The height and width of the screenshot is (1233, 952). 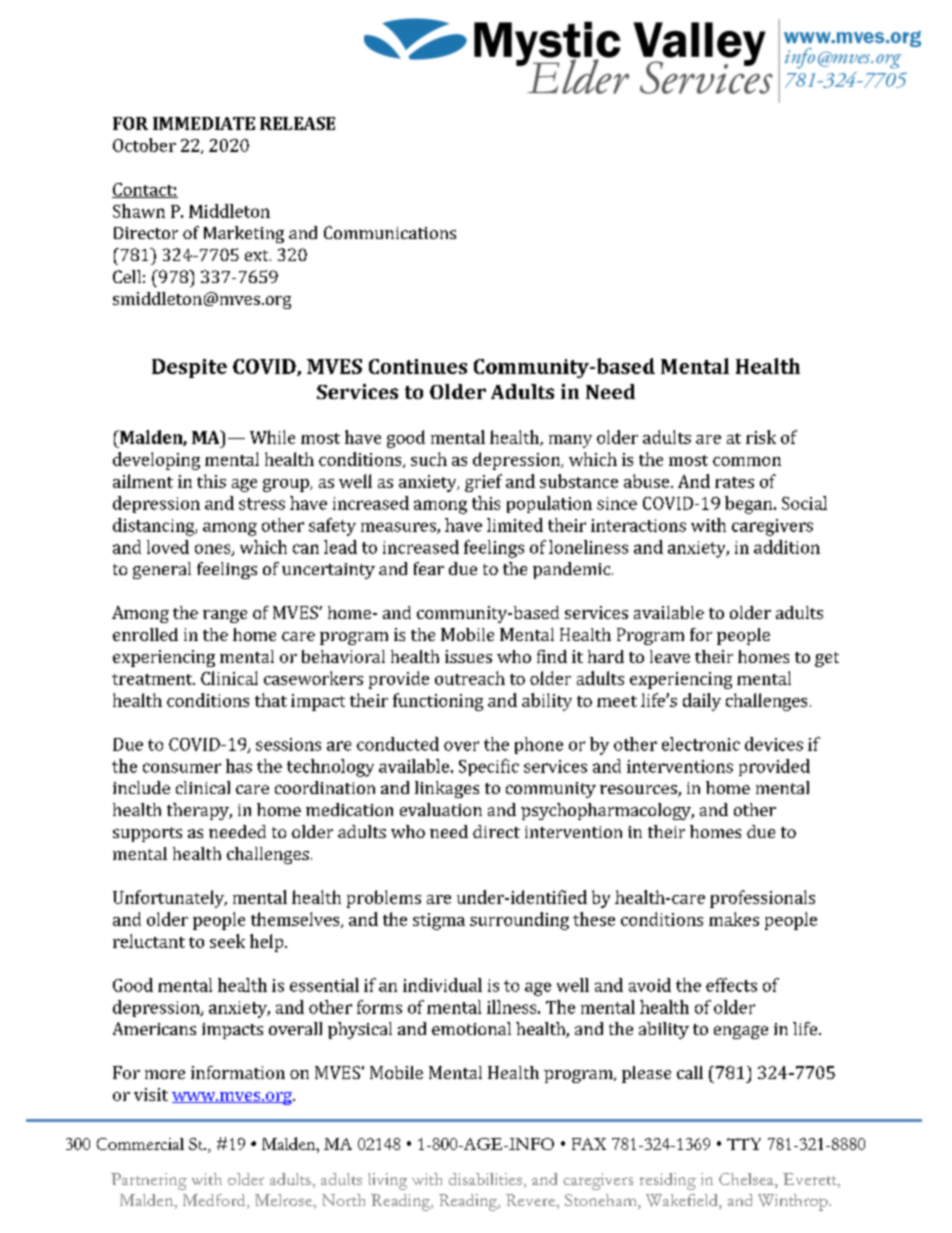 What do you see at coordinates (702, 702) in the screenshot?
I see `daily` at bounding box center [702, 702].
